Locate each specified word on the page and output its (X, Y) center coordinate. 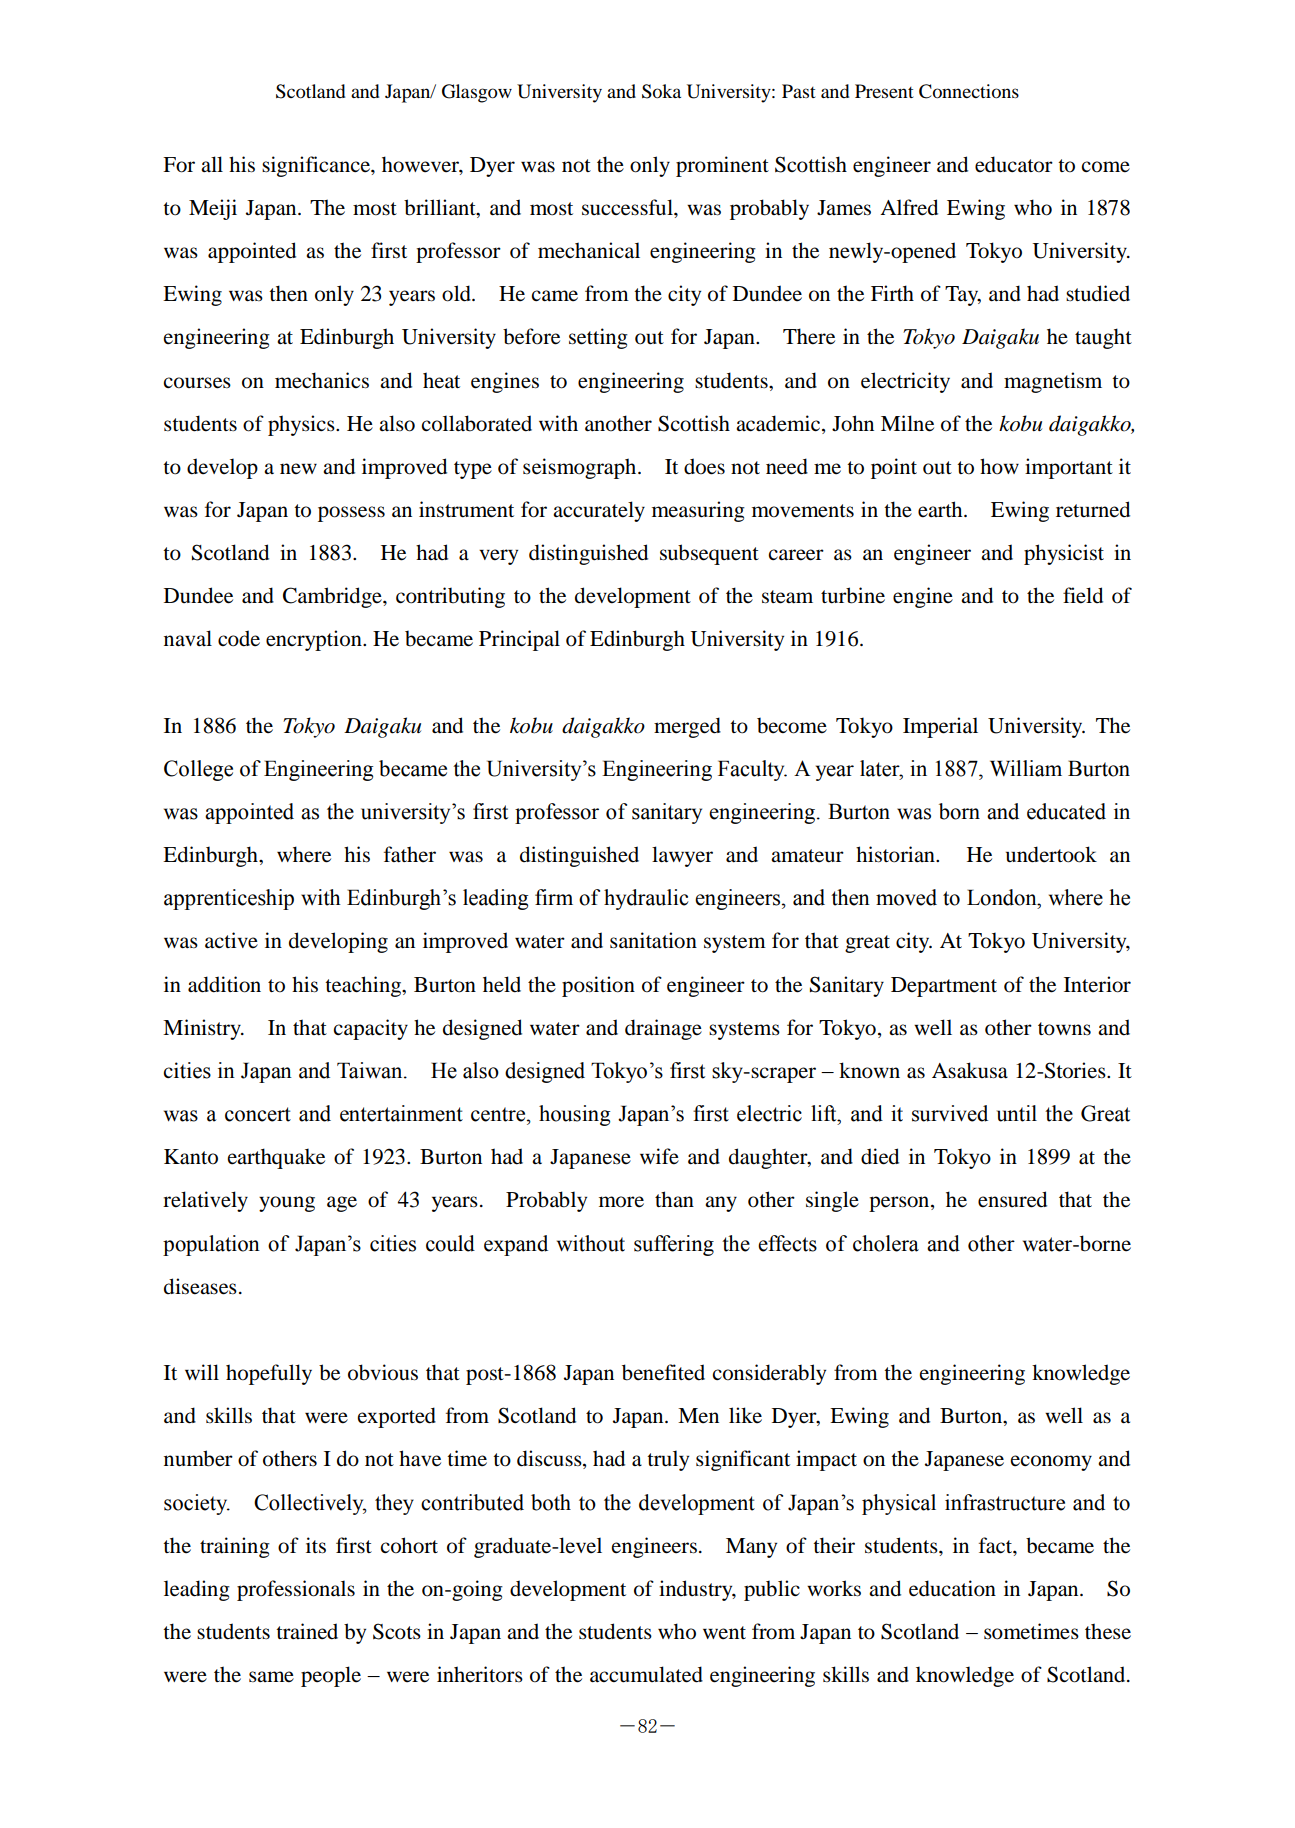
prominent (722, 166)
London (1003, 897)
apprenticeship (229, 899)
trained (307, 1631)
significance (317, 166)
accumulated (646, 1674)
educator (1014, 164)
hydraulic (646, 899)
